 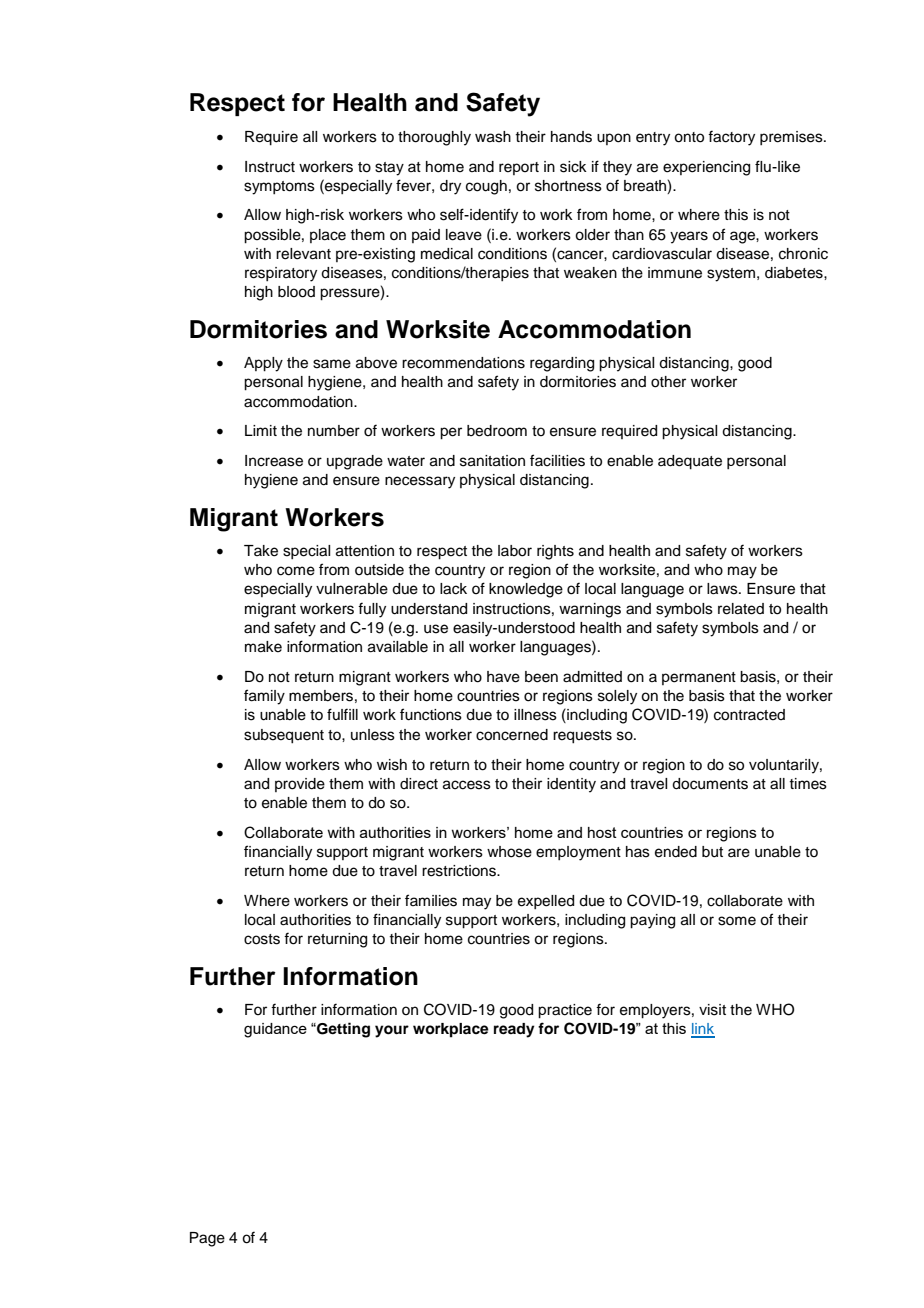 I want to click on family, so click(x=264, y=697).
